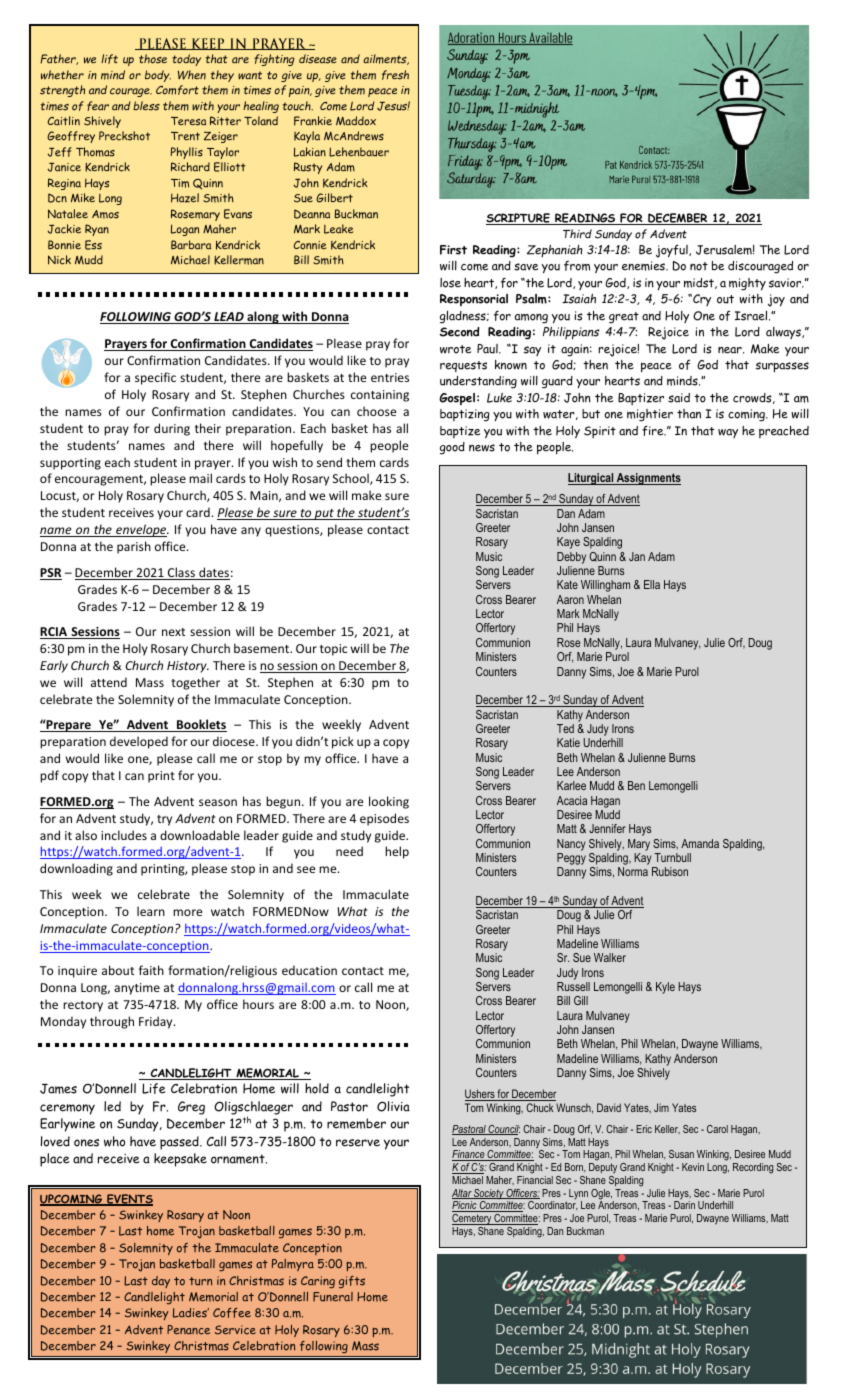  What do you see at coordinates (188, 1330) in the image?
I see `Penance` at bounding box center [188, 1330].
